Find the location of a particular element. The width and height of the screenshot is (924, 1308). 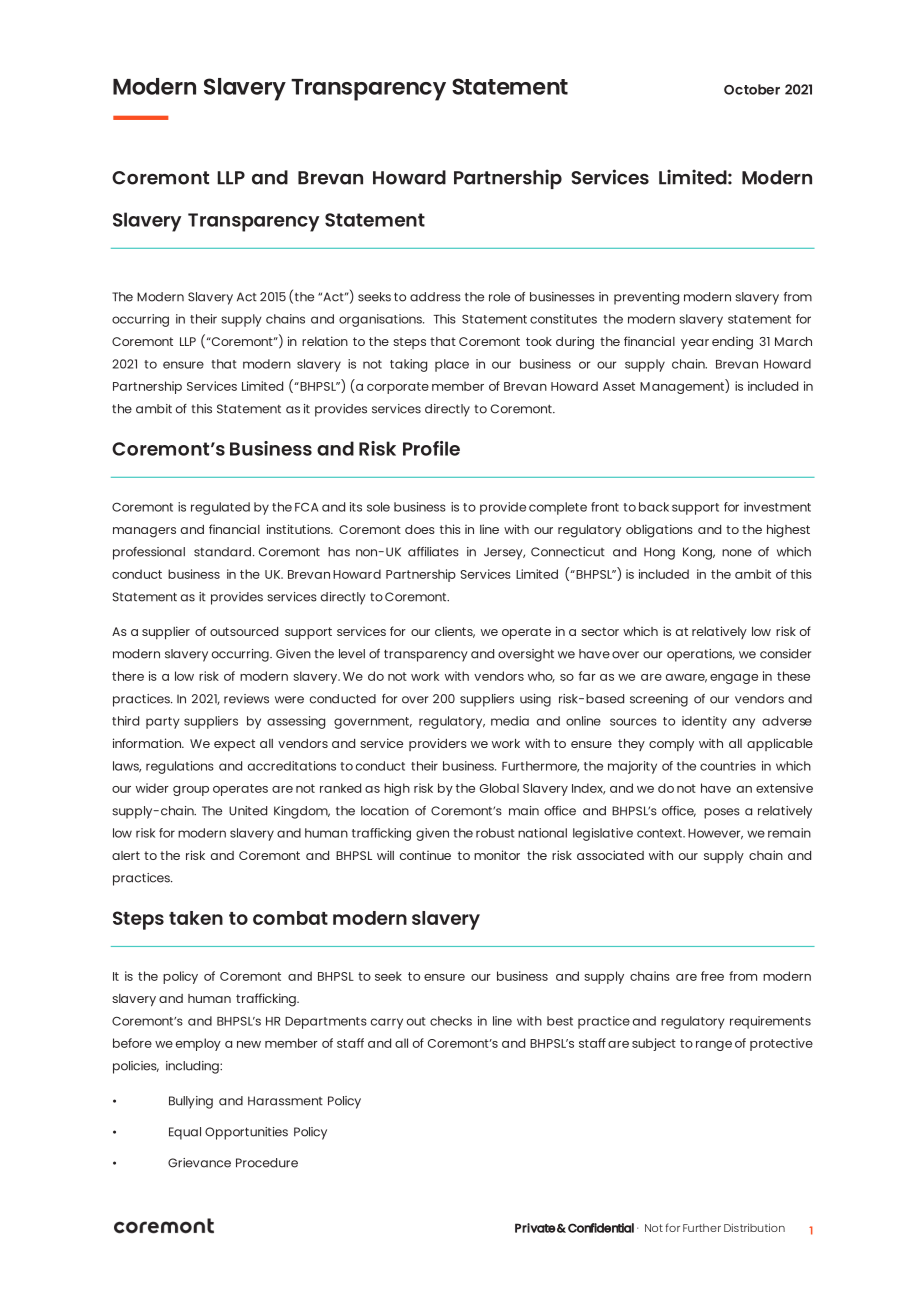

relation is located at coordinates (325, 341).
